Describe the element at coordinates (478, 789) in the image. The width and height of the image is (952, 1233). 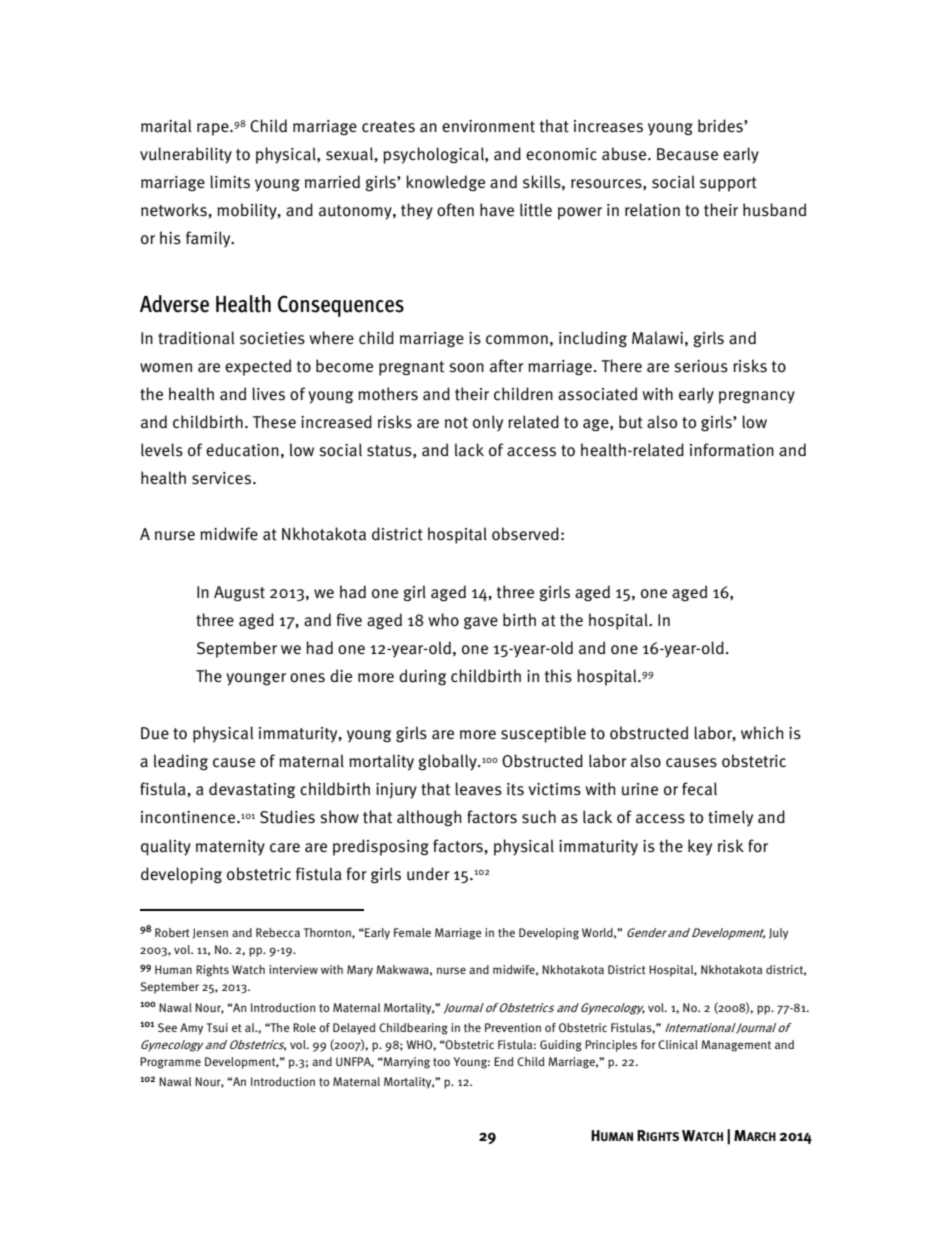
I see `leaves` at that location.
